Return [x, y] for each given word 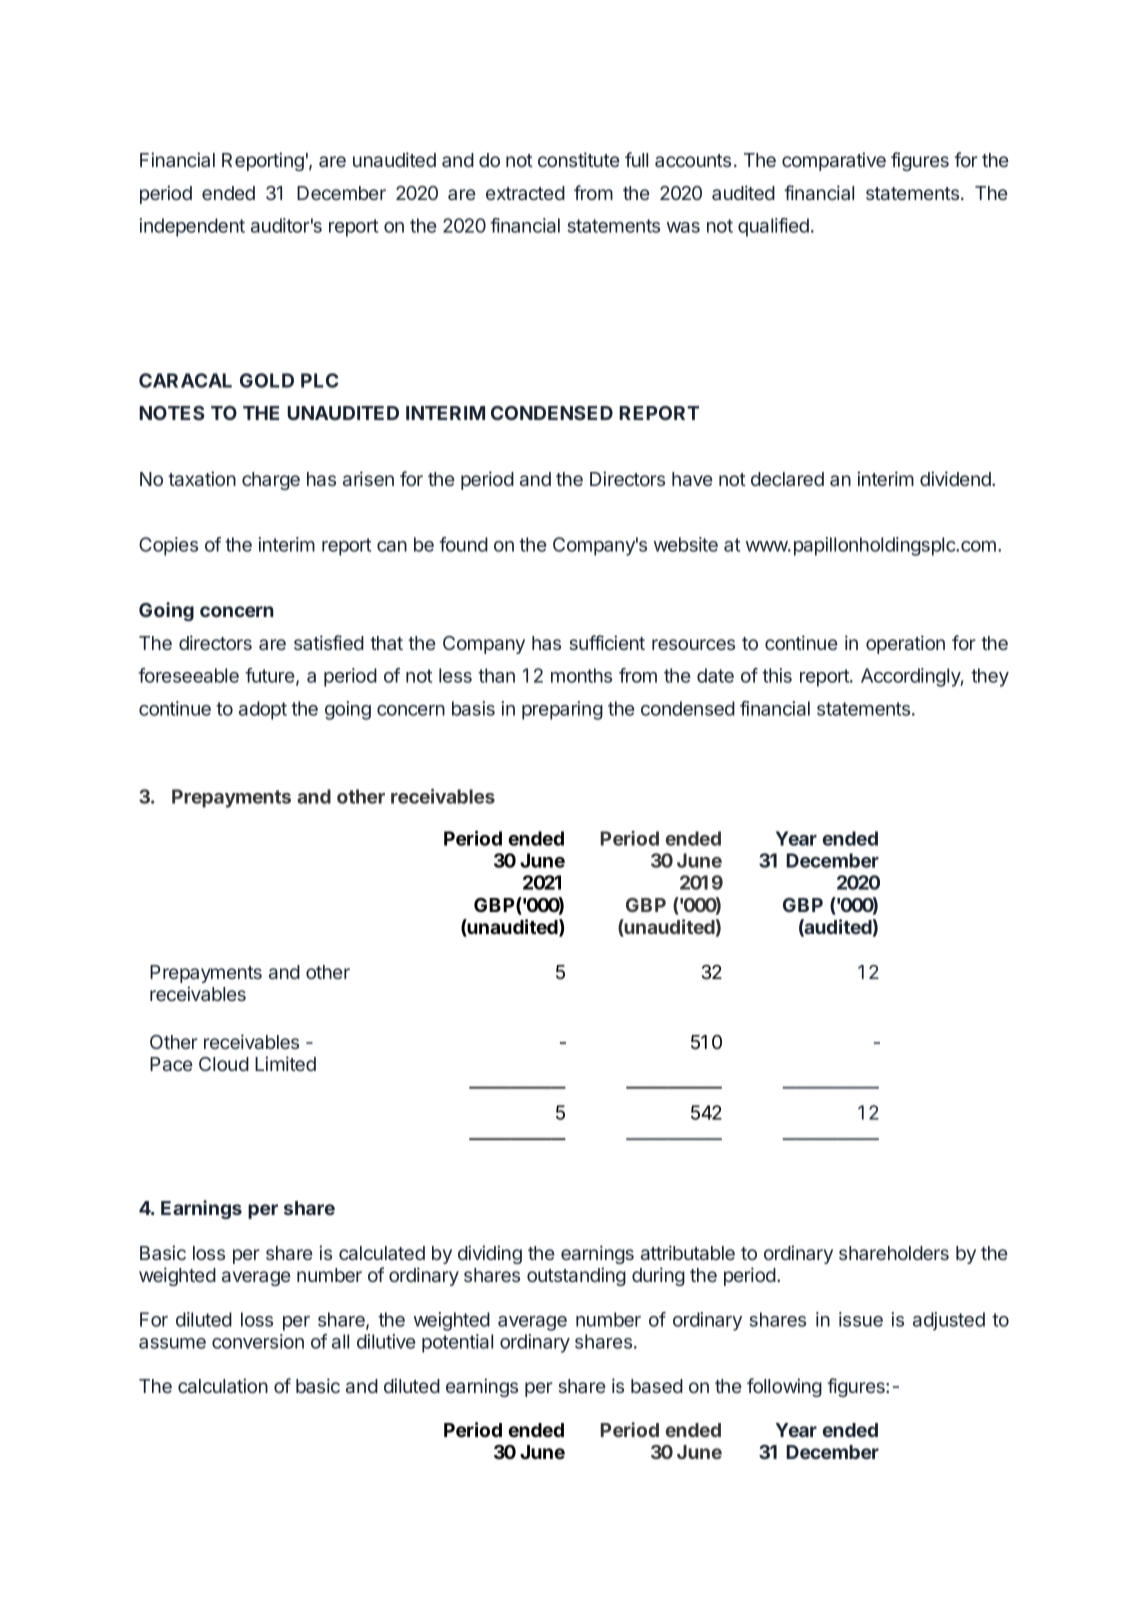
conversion [258, 1341]
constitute [579, 159]
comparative [834, 161]
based [657, 1386]
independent [192, 227]
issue [861, 1319]
